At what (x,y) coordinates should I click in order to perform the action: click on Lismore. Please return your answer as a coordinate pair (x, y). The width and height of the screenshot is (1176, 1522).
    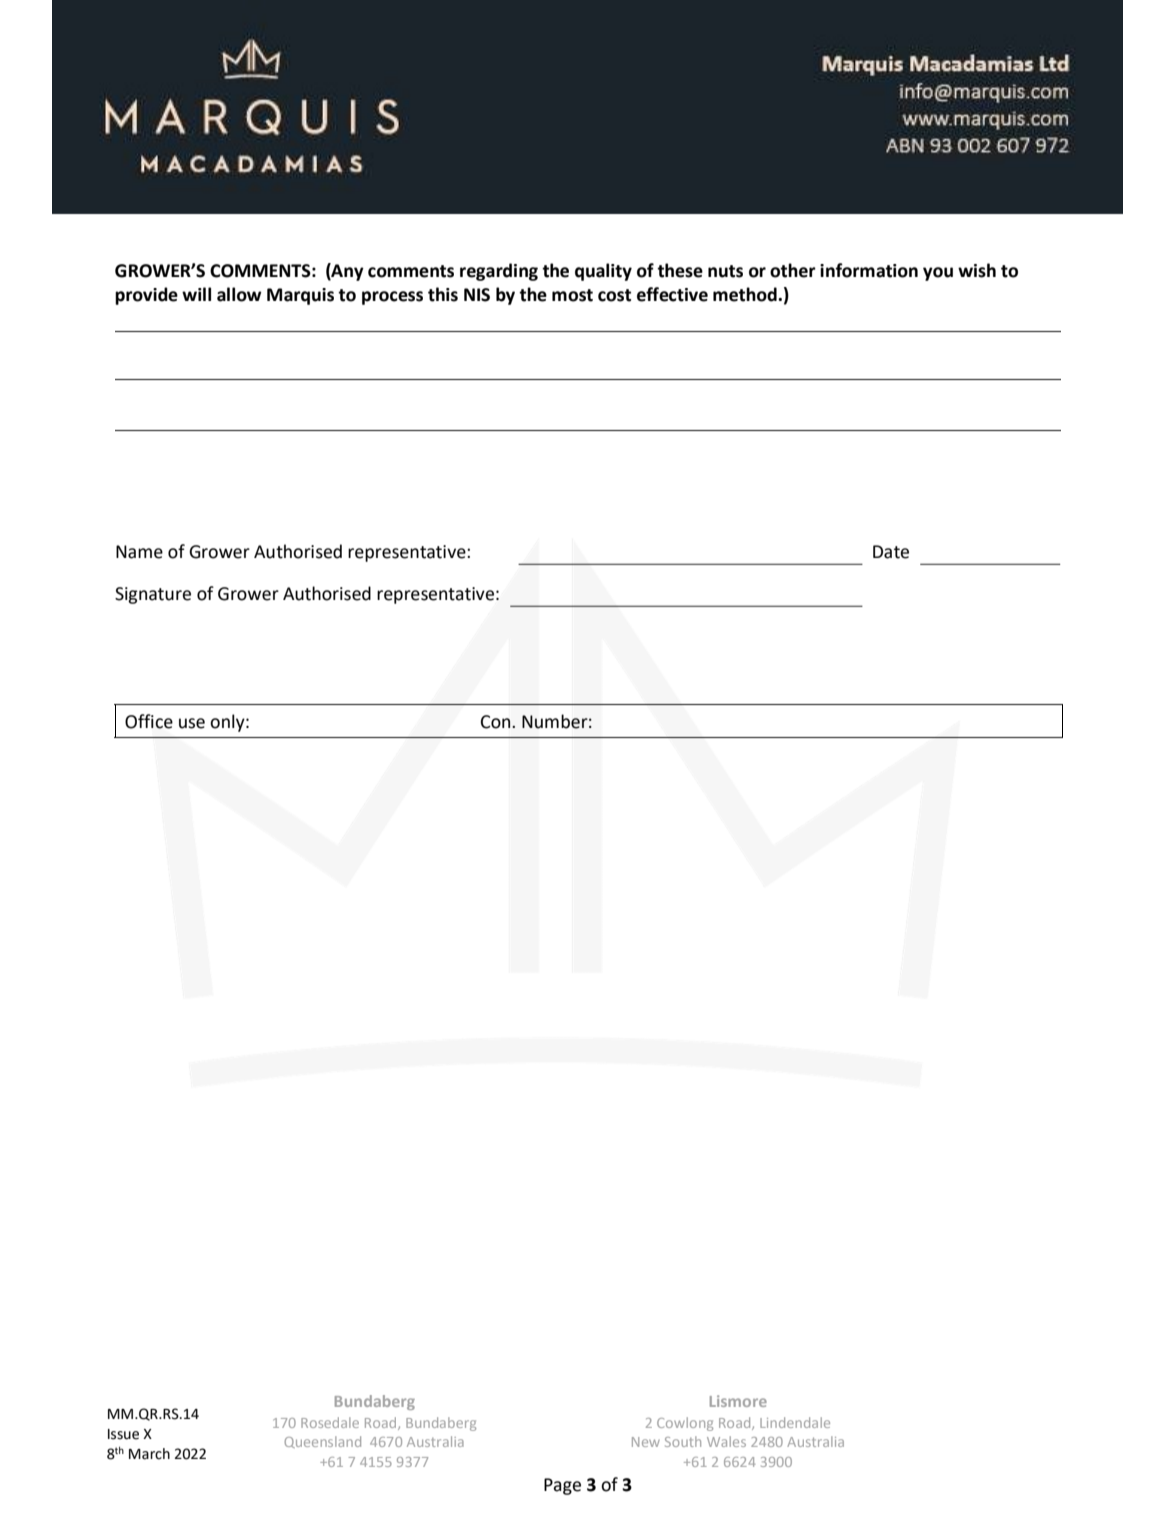
    Looking at the image, I should click on (738, 1401).
